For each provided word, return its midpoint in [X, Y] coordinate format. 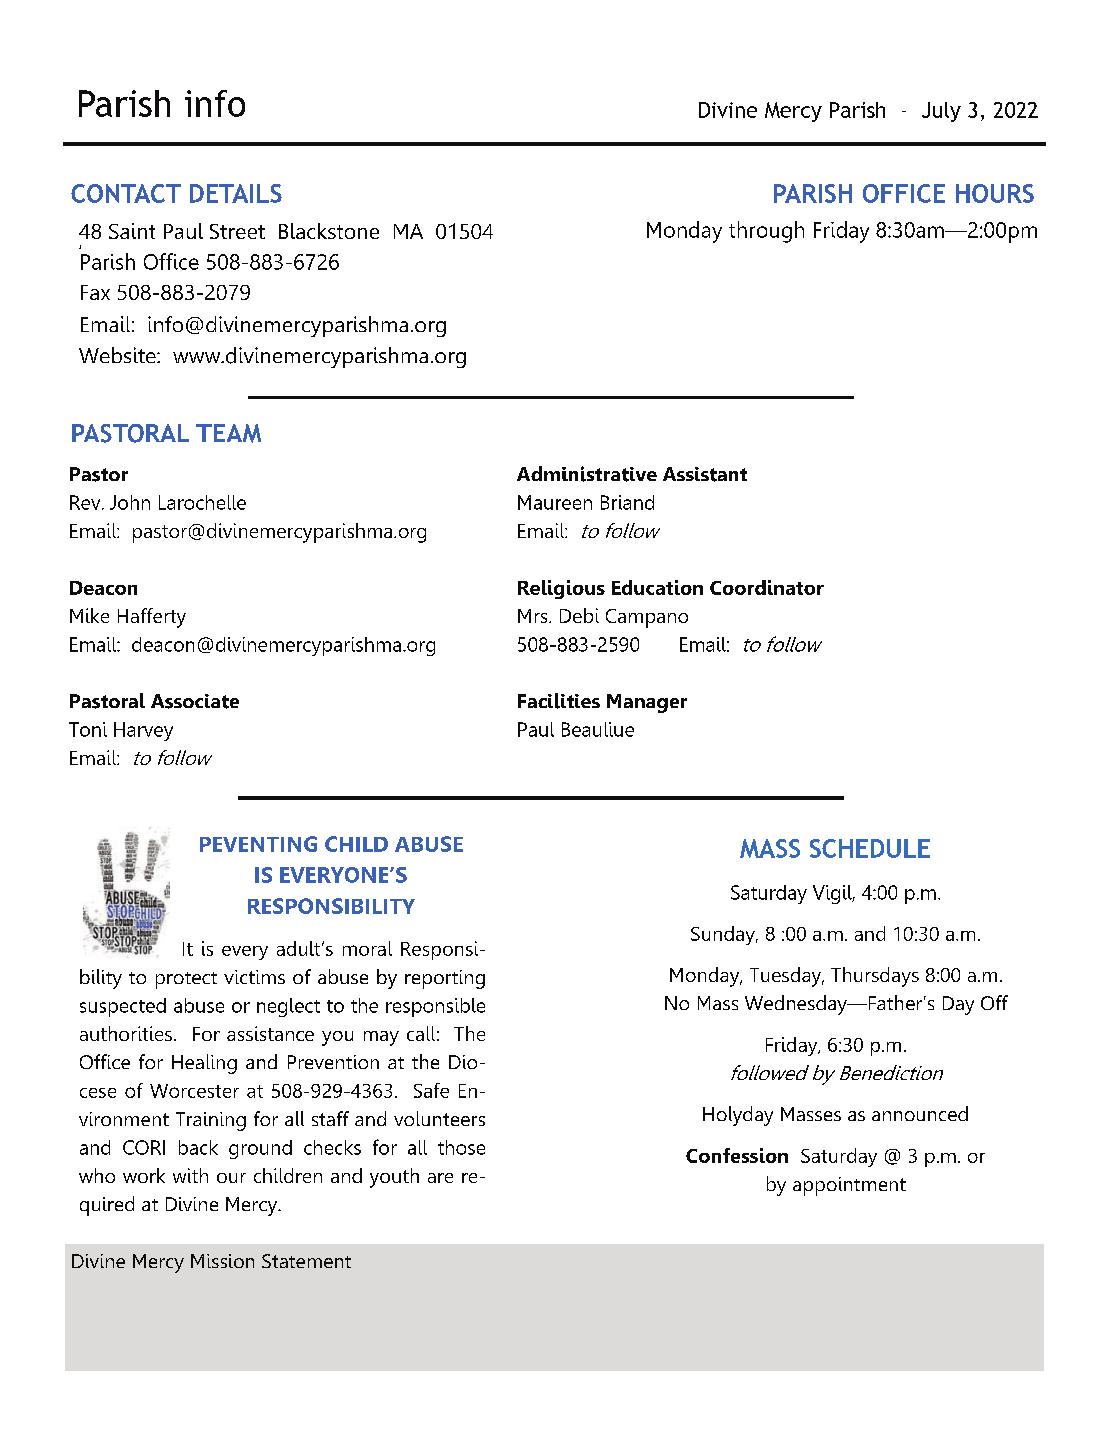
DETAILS [236, 193]
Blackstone [329, 231]
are [440, 1178]
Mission [222, 1261]
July [941, 112]
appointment [849, 1186]
